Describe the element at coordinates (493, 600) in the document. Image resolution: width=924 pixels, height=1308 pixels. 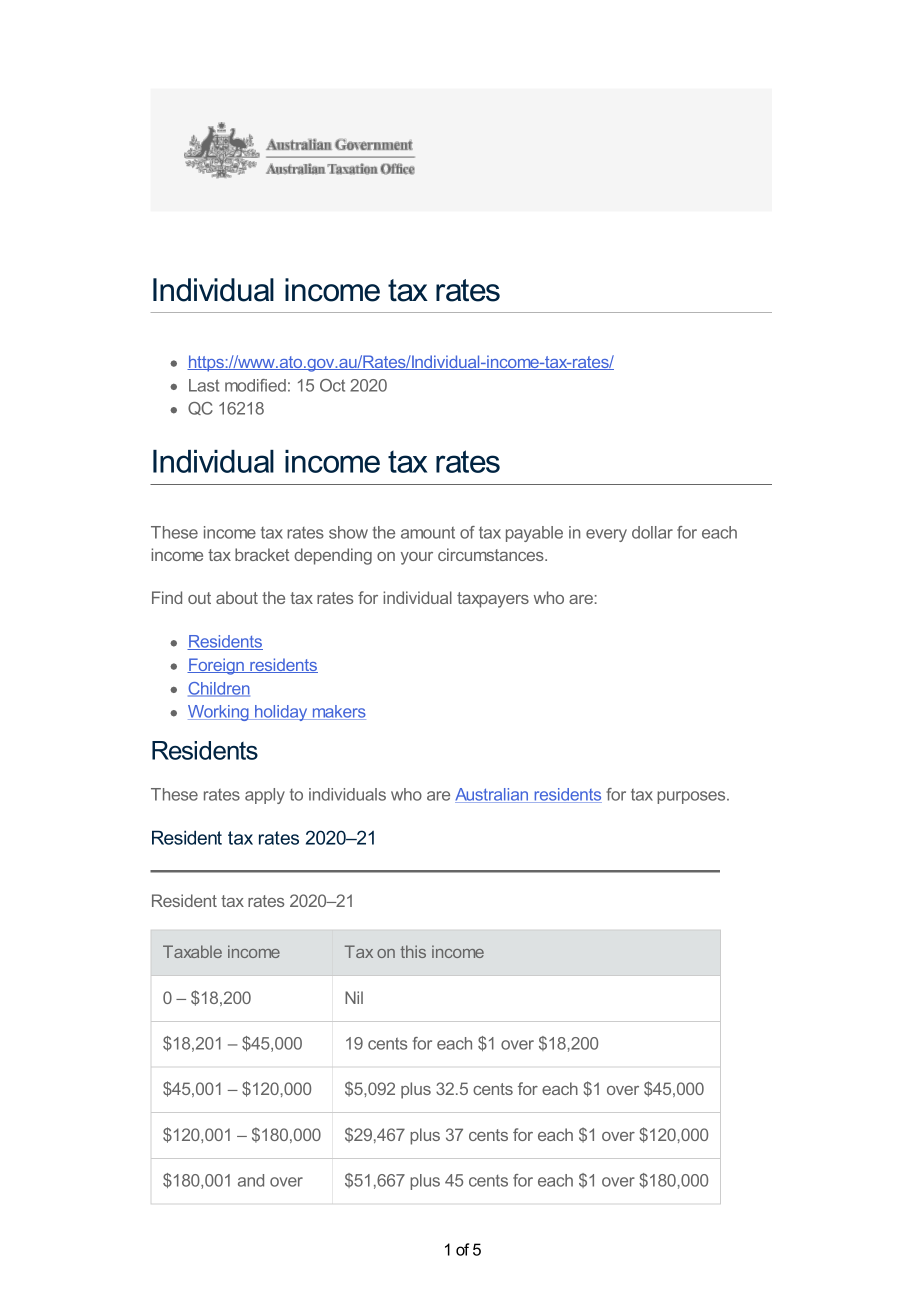
I see `taxpayers` at that location.
